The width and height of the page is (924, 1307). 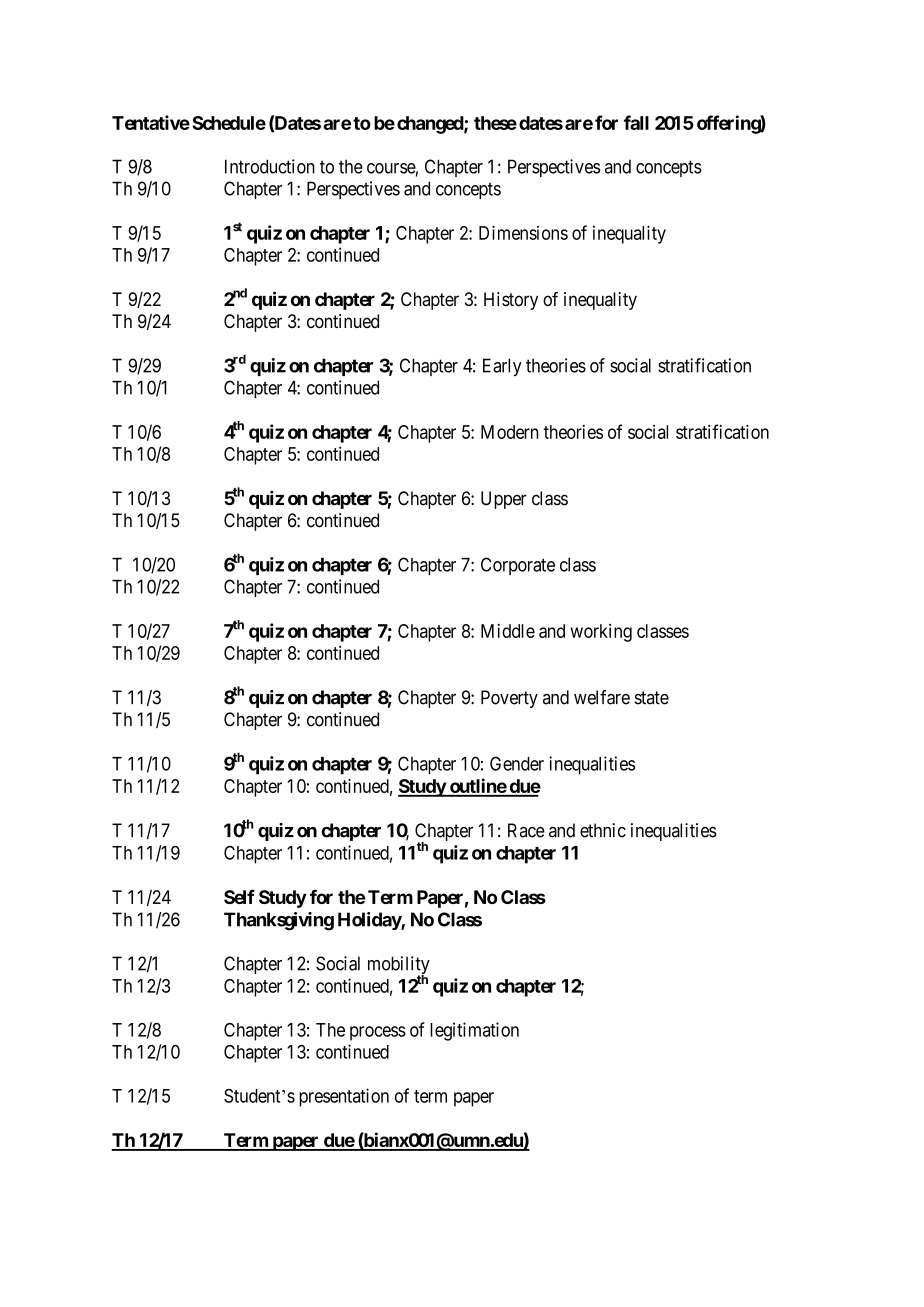 I want to click on Dimensions, so click(x=523, y=232).
